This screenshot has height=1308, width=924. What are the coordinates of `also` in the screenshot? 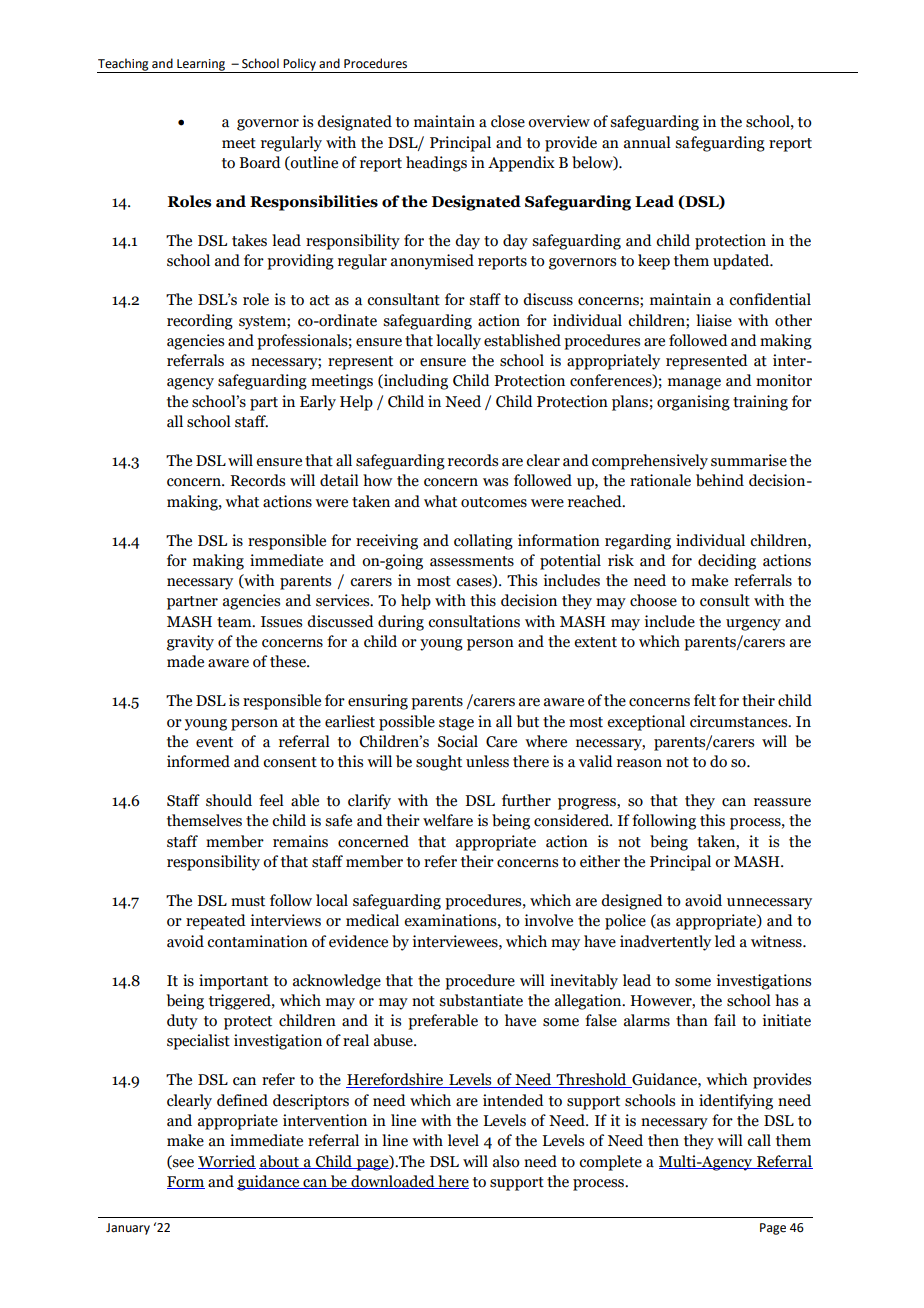 It's located at (506, 1161).
